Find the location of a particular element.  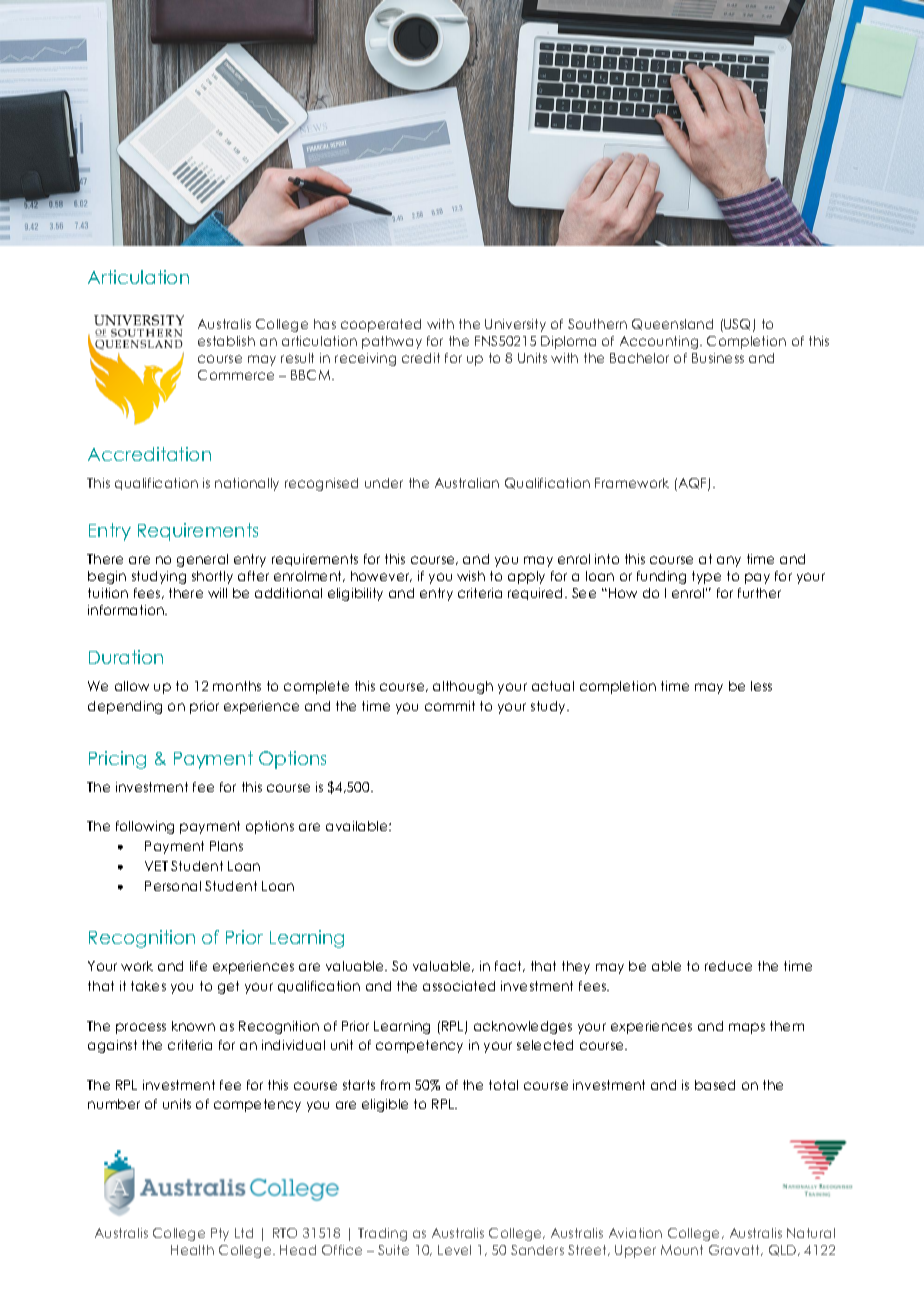

pathway is located at coordinates (392, 342).
